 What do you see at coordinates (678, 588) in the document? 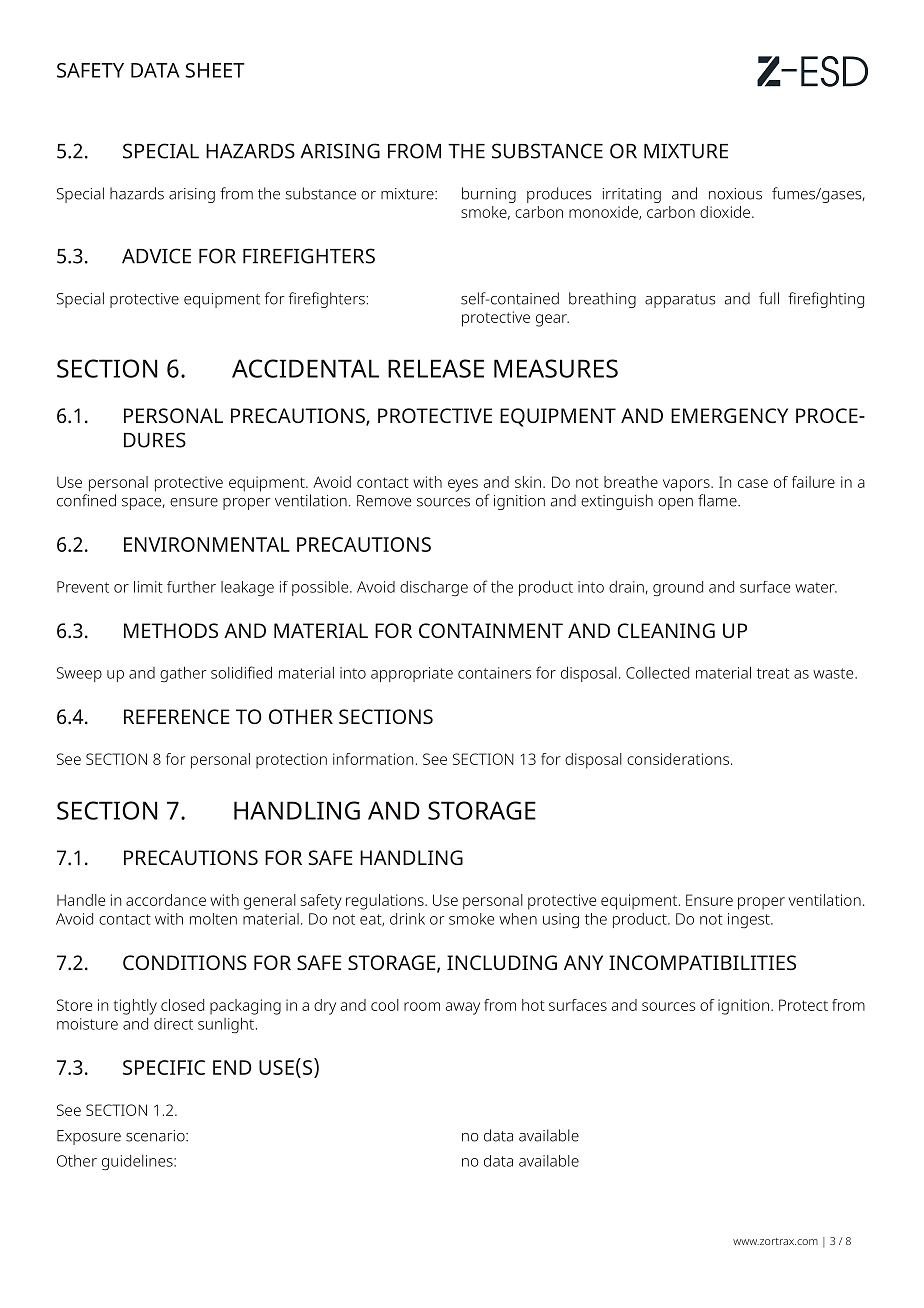
I see `ground` at bounding box center [678, 588].
